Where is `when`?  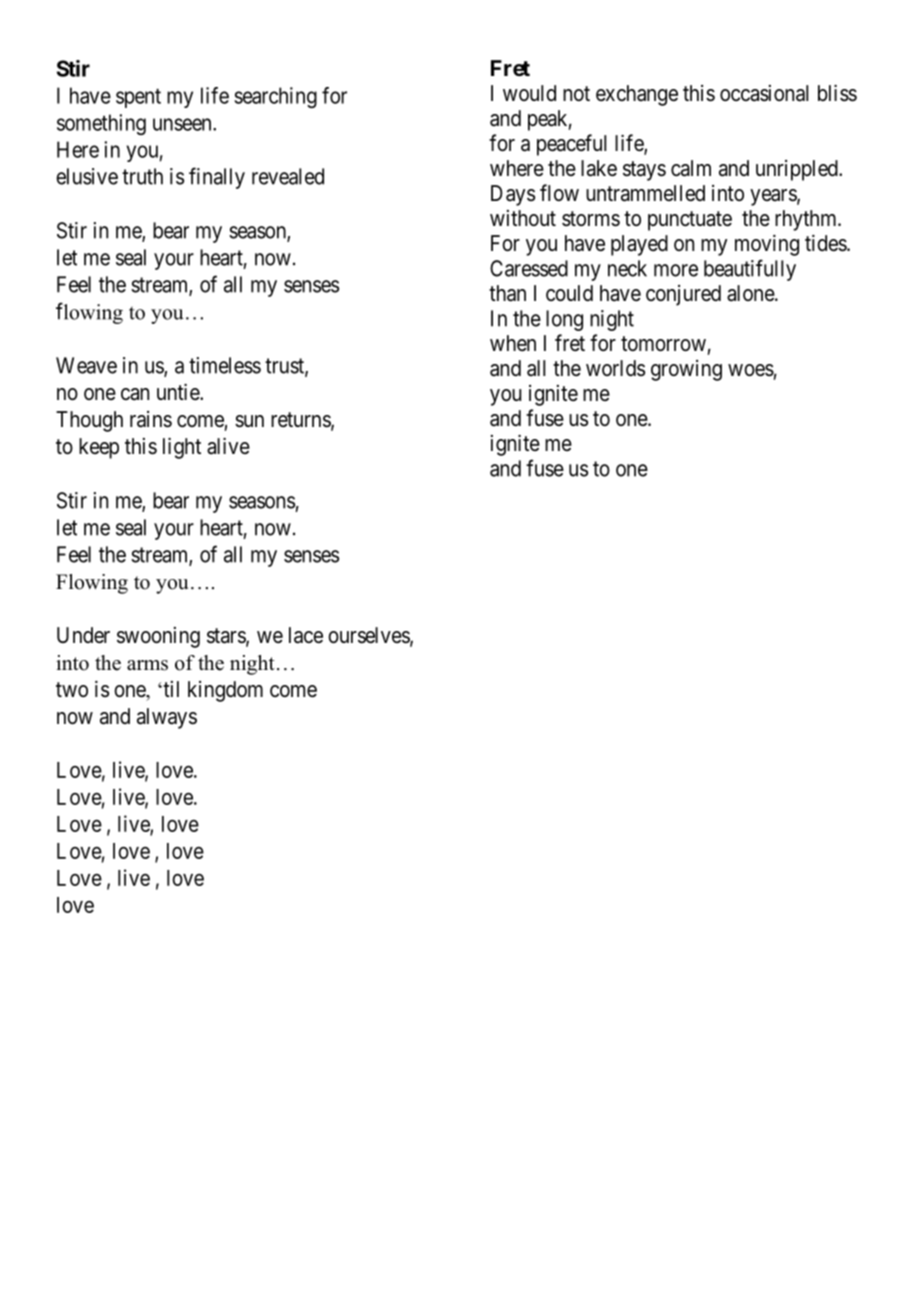
when is located at coordinates (513, 343).
